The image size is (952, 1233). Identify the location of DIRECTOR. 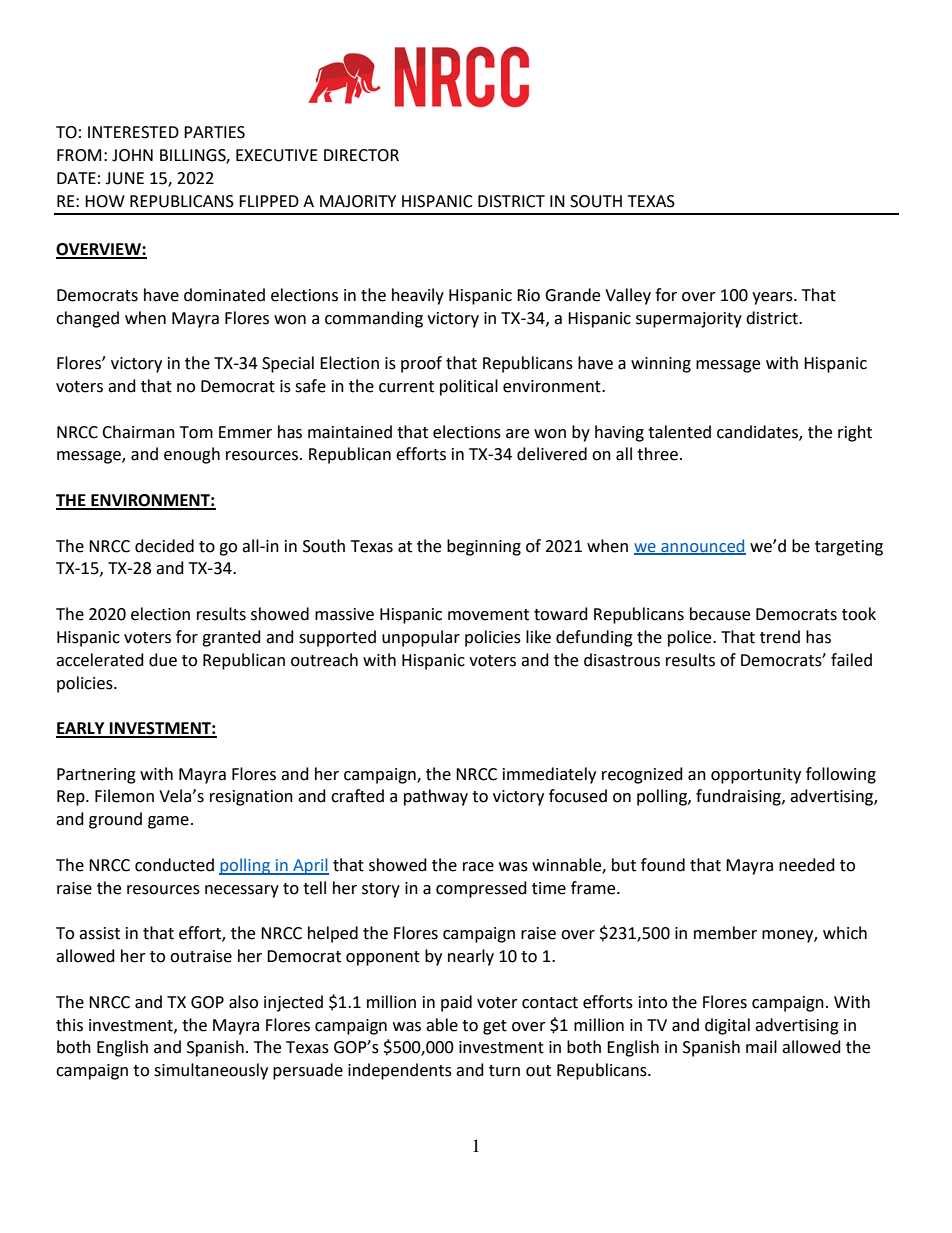
(361, 155).
